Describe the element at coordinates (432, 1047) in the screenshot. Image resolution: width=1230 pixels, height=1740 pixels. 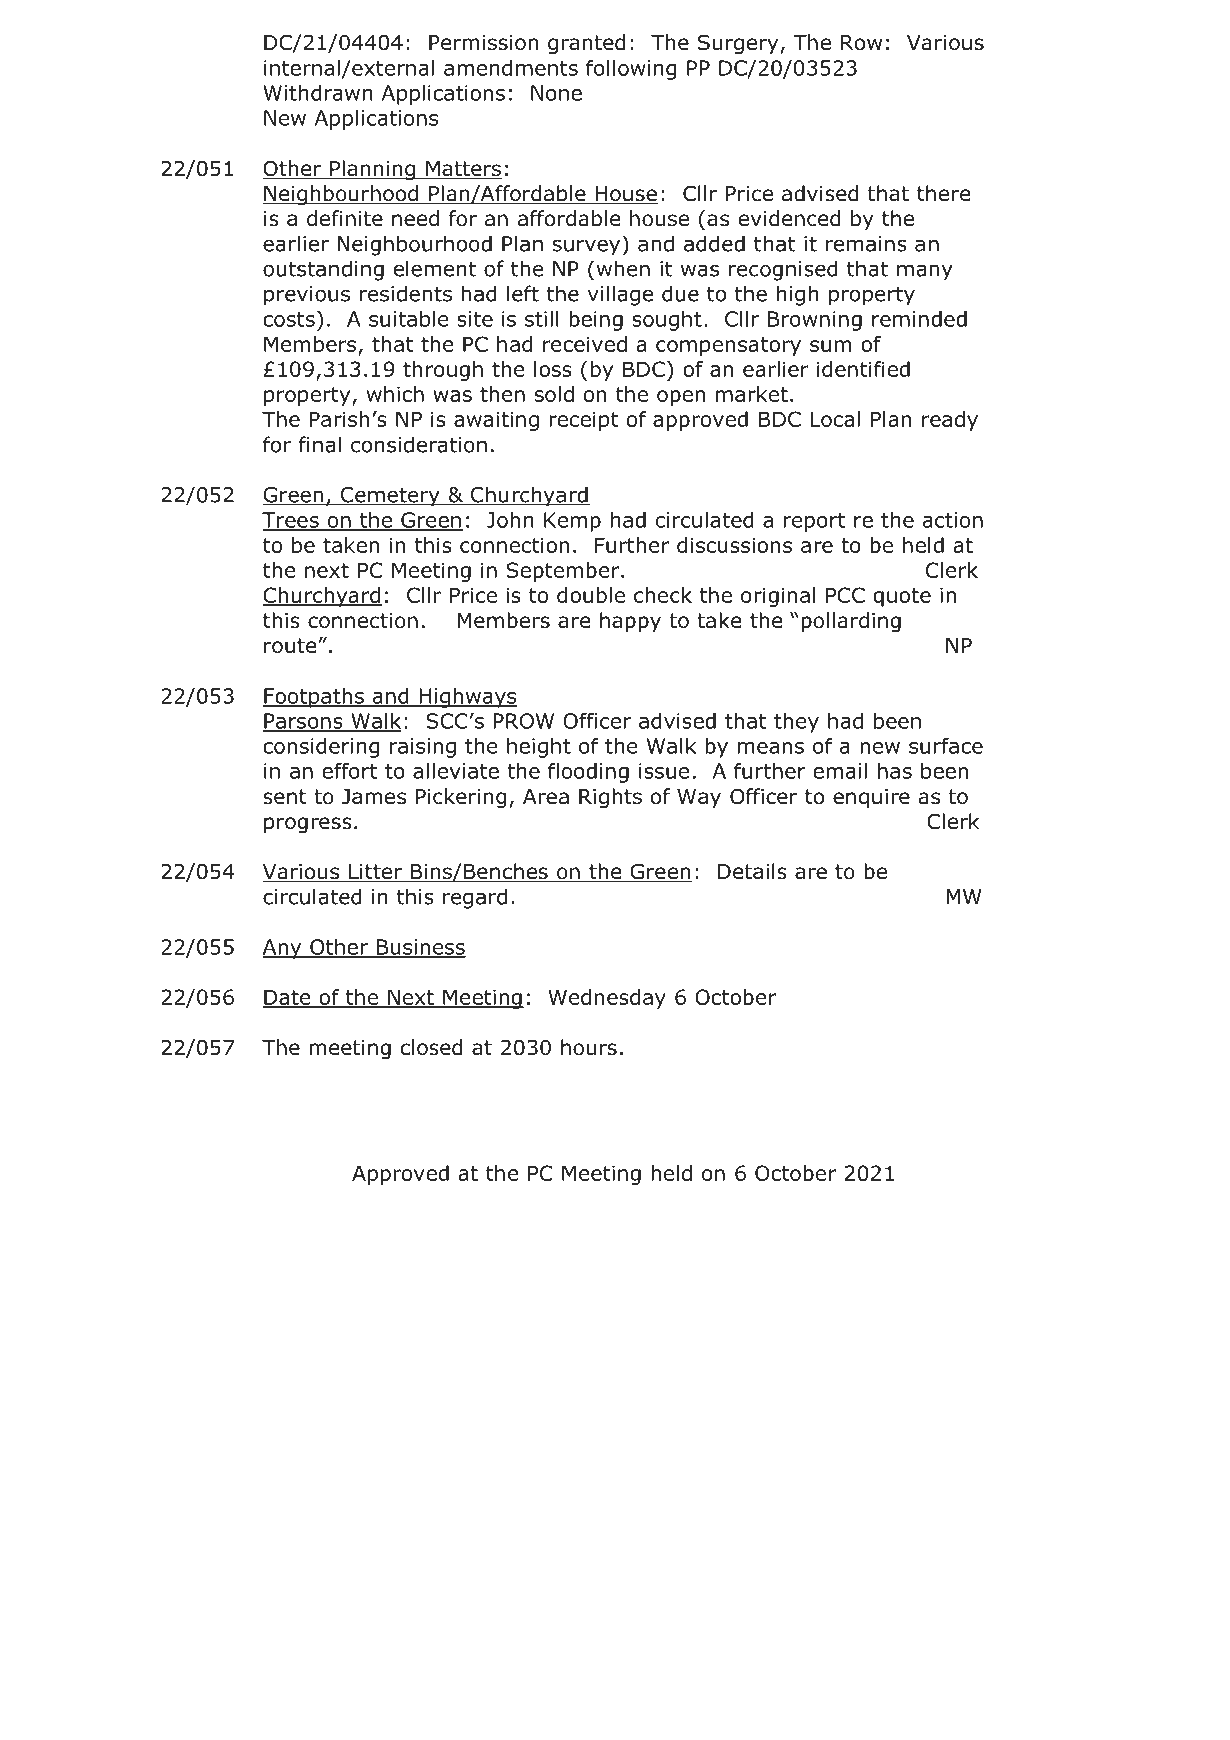
I see `closed` at that location.
